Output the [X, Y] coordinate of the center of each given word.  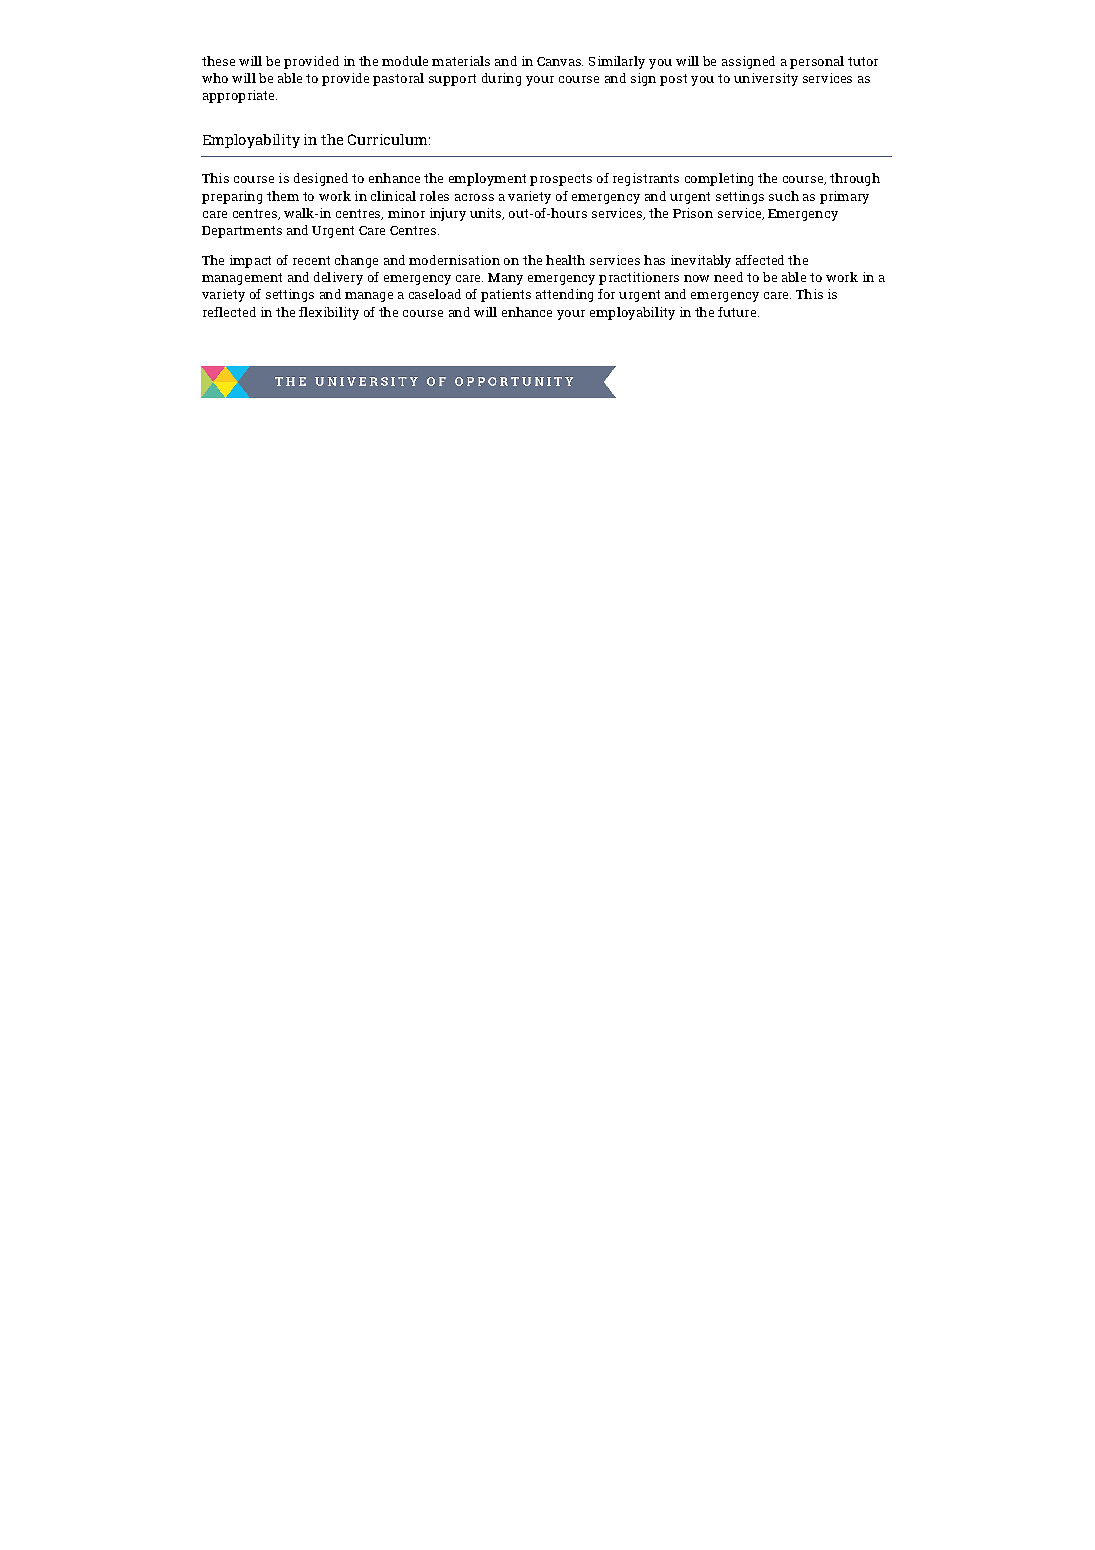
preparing [232, 197]
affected [760, 260]
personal [817, 62]
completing [719, 179]
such [784, 196]
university [766, 79]
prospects [561, 180]
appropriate [240, 96]
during [501, 79]
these [218, 61]
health [565, 260]
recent [311, 260]
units [487, 214]
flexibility [329, 313]
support [452, 80]
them [283, 196]
